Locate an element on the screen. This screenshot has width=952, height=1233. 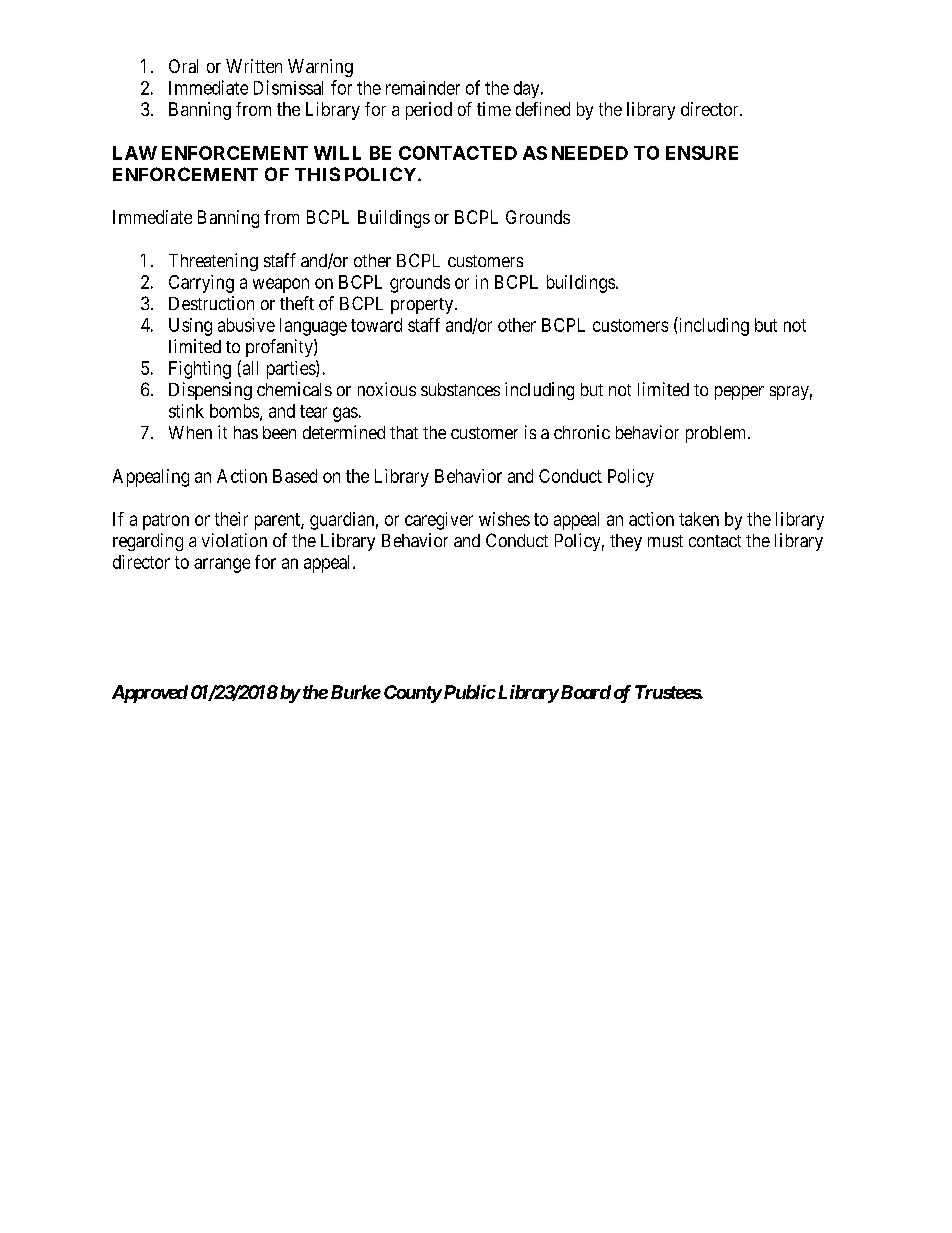
substances is located at coordinates (460, 389).
